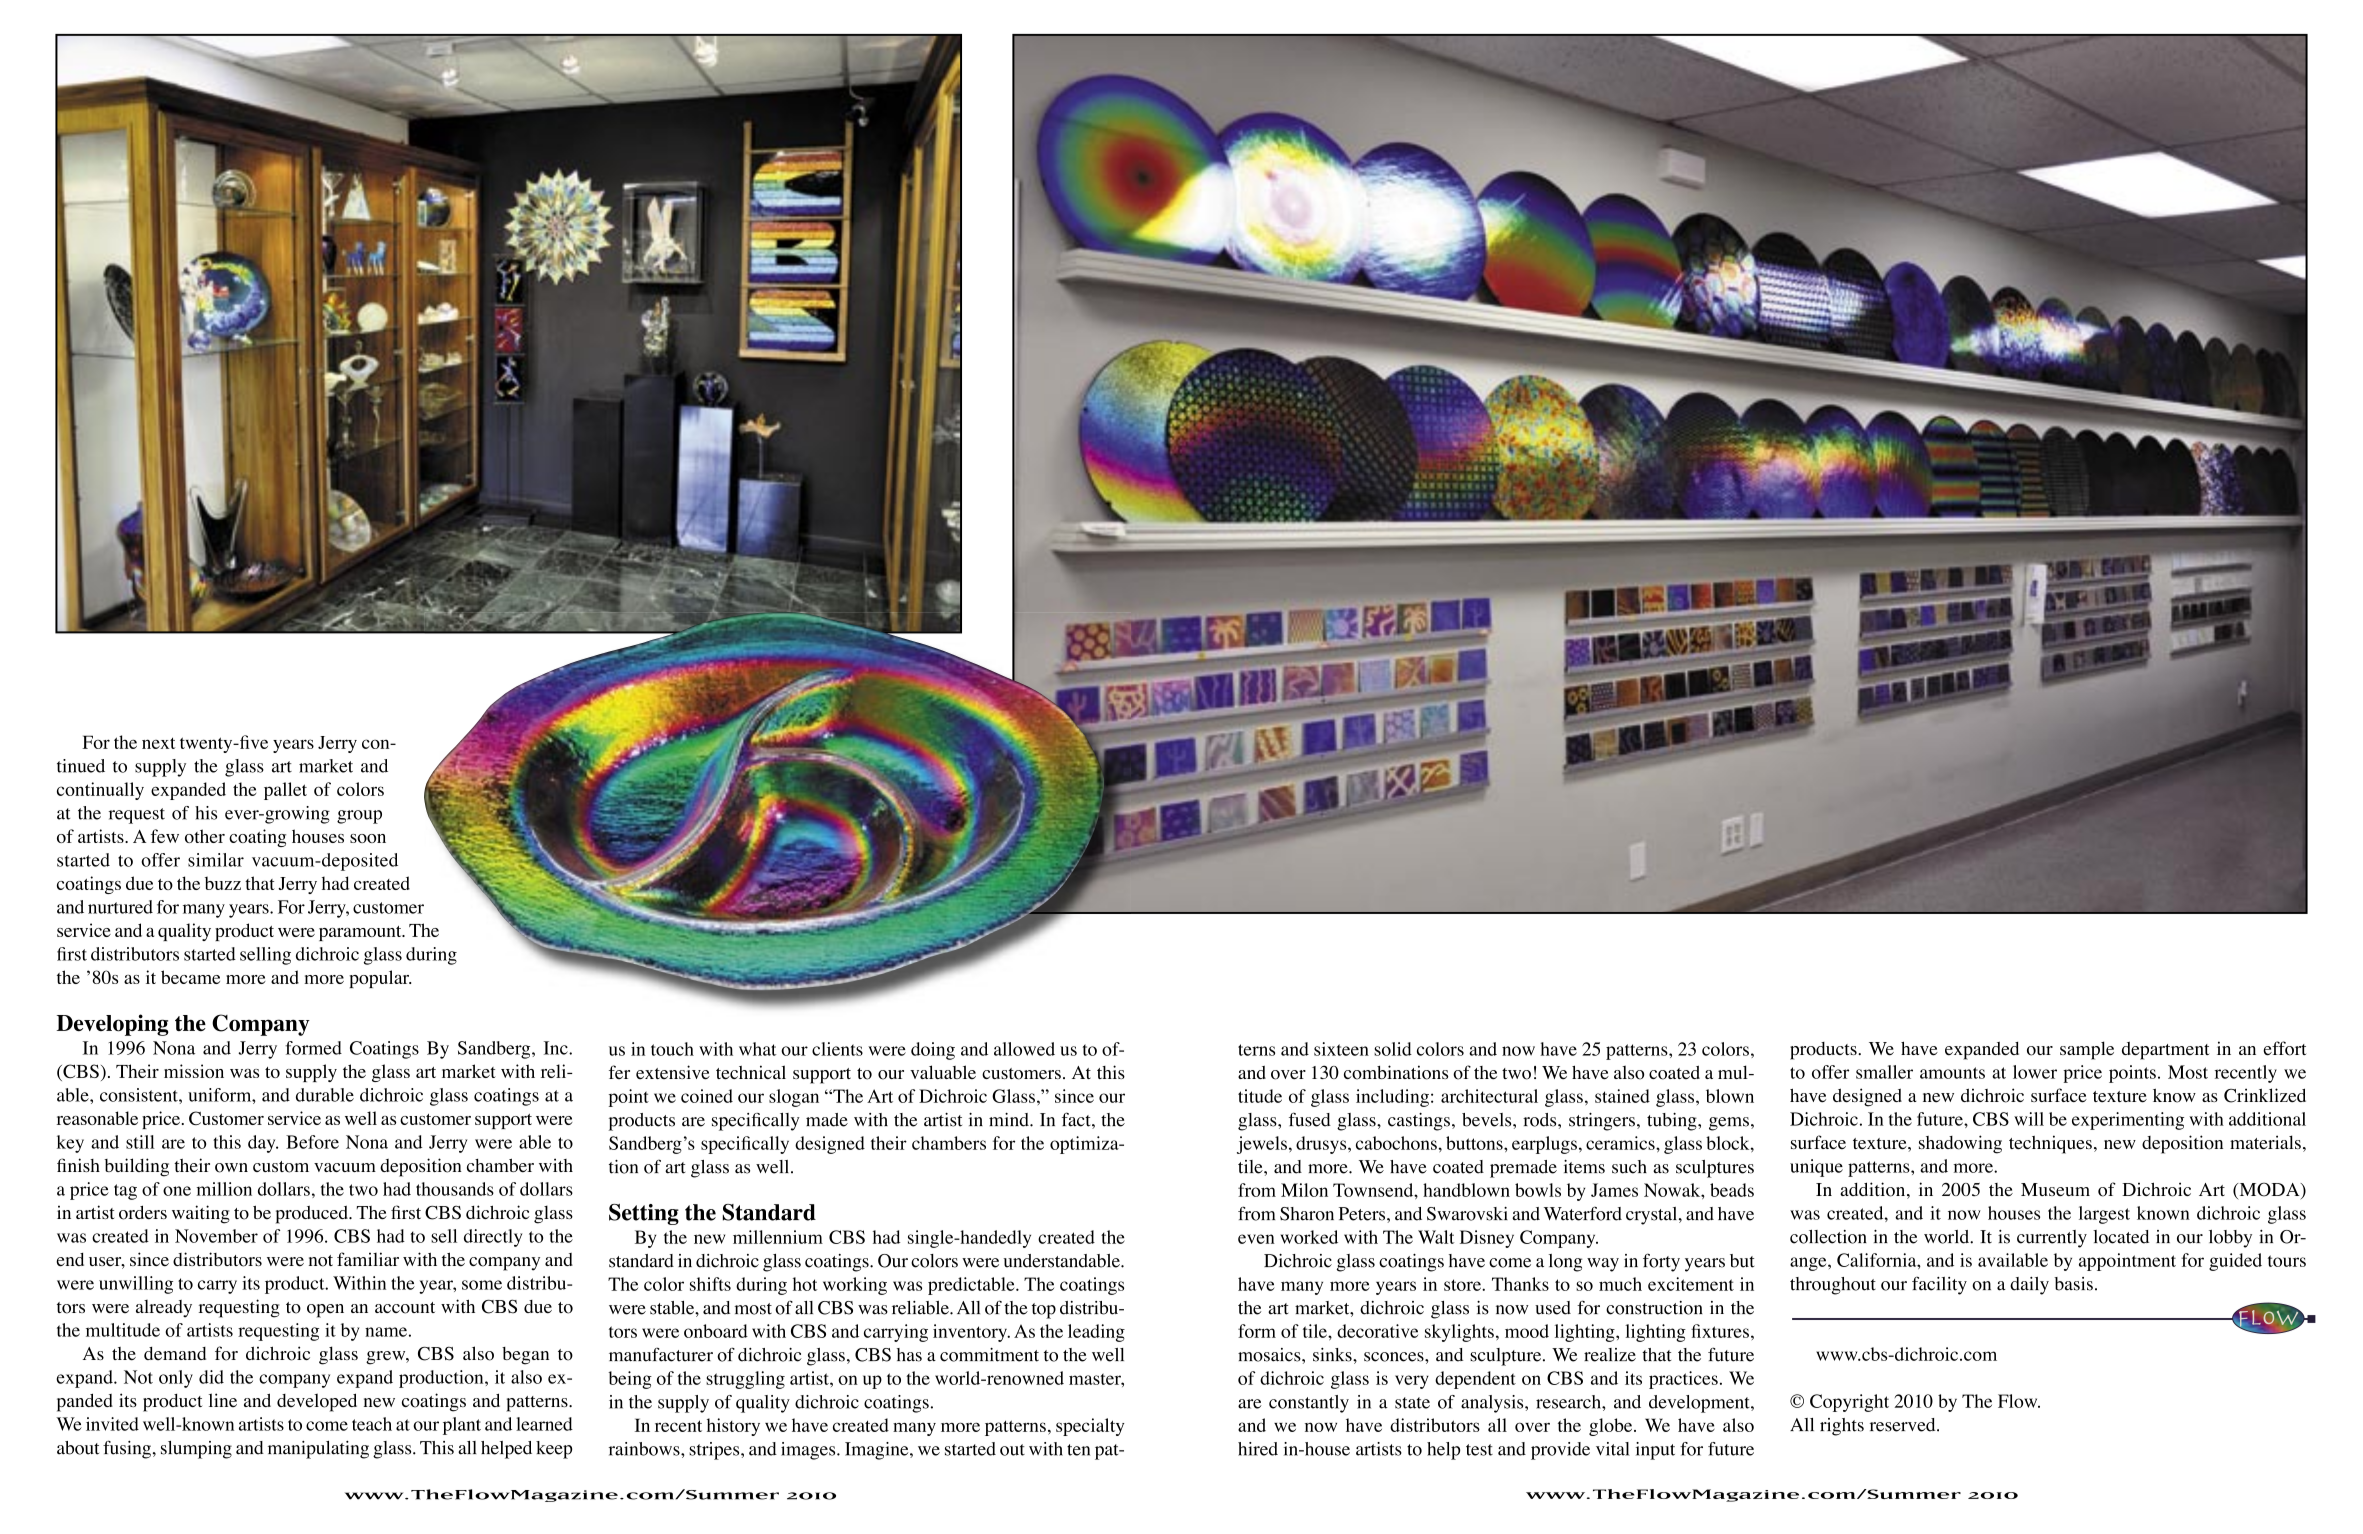  Describe the element at coordinates (285, 791) in the screenshot. I see `pallet` at that location.
